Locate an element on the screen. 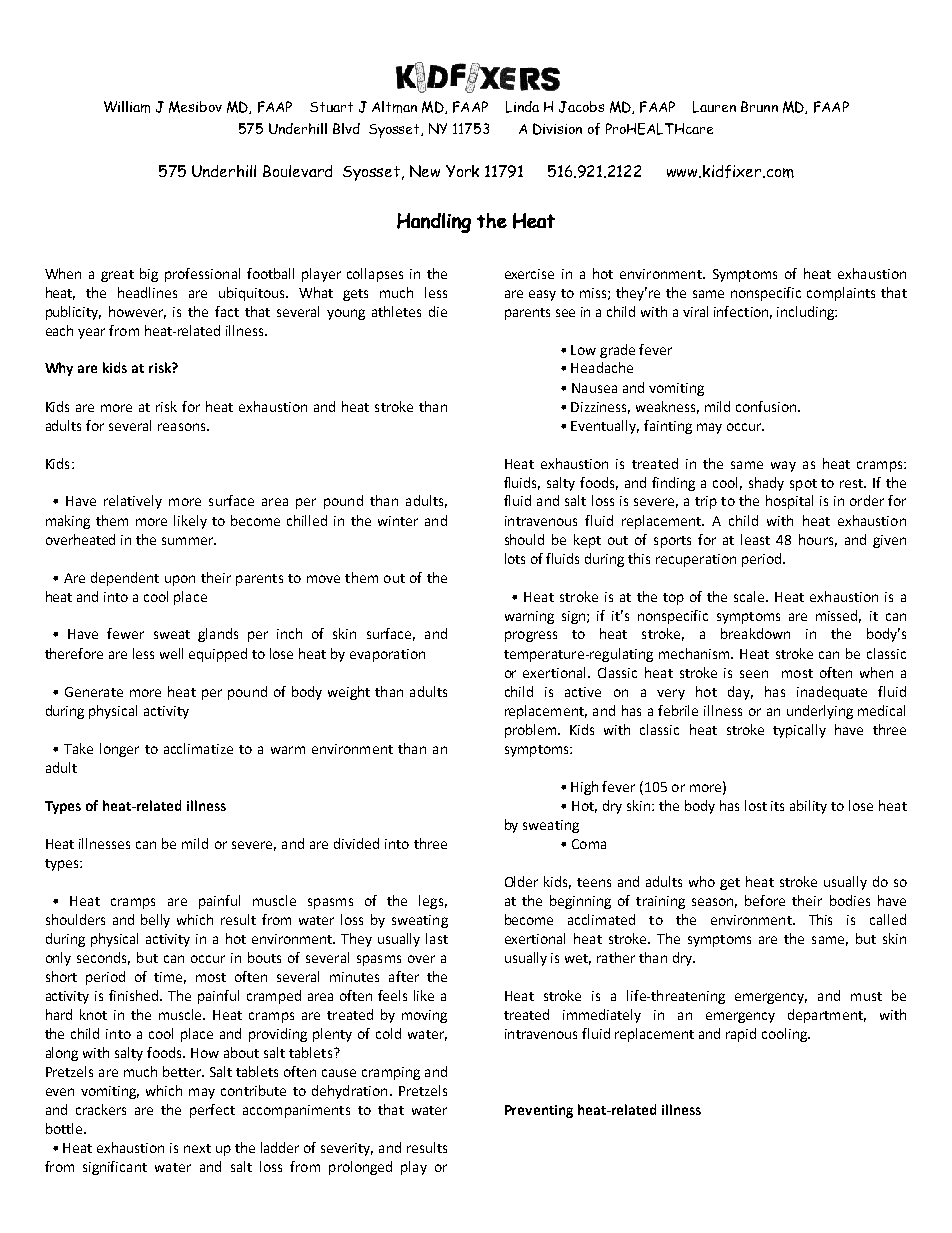 The height and width of the screenshot is (1233, 952). next is located at coordinates (197, 1148).
